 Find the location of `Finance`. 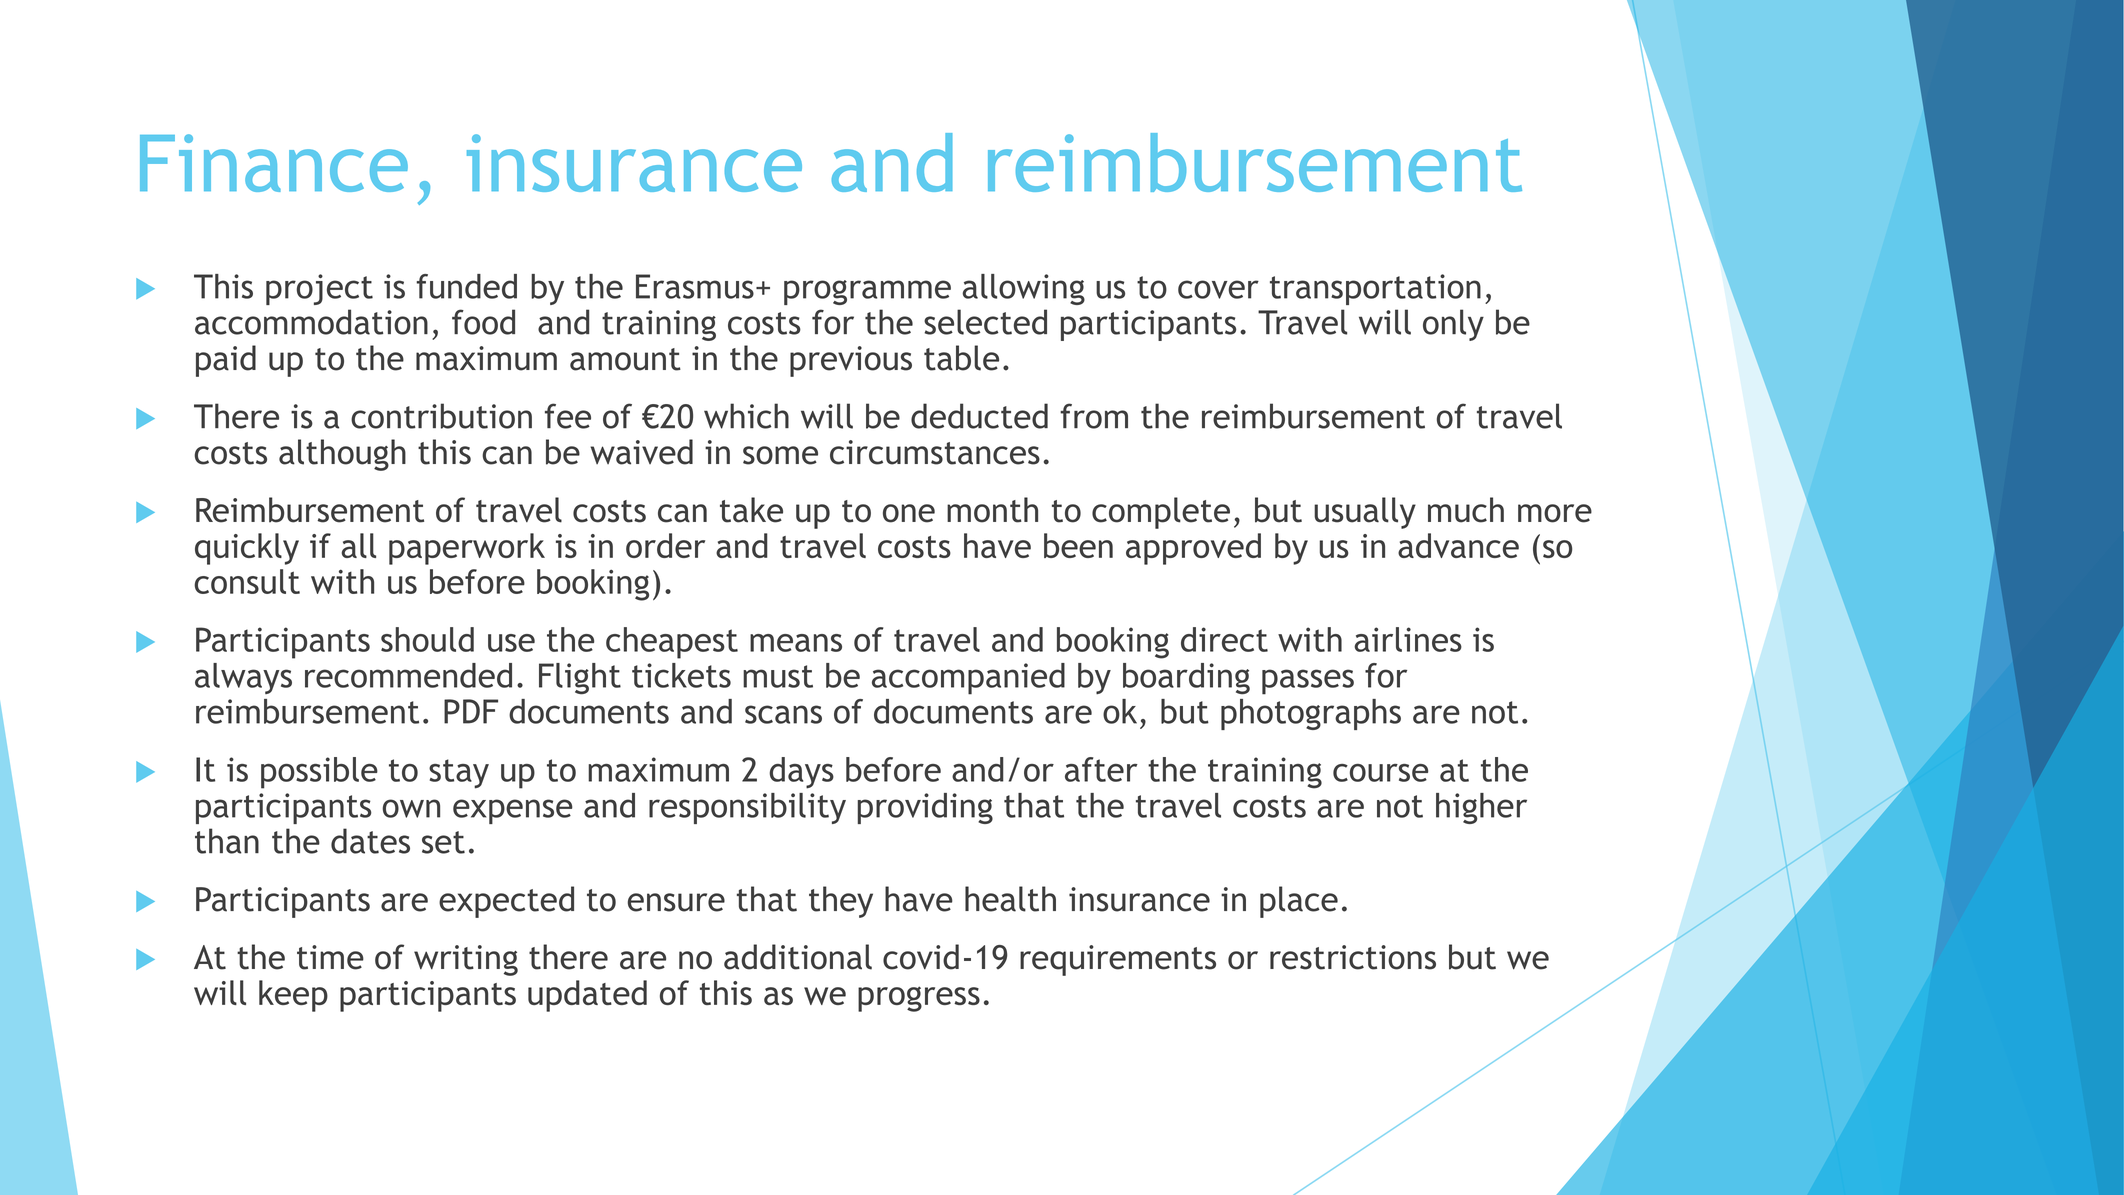

Finance is located at coordinates (274, 163).
